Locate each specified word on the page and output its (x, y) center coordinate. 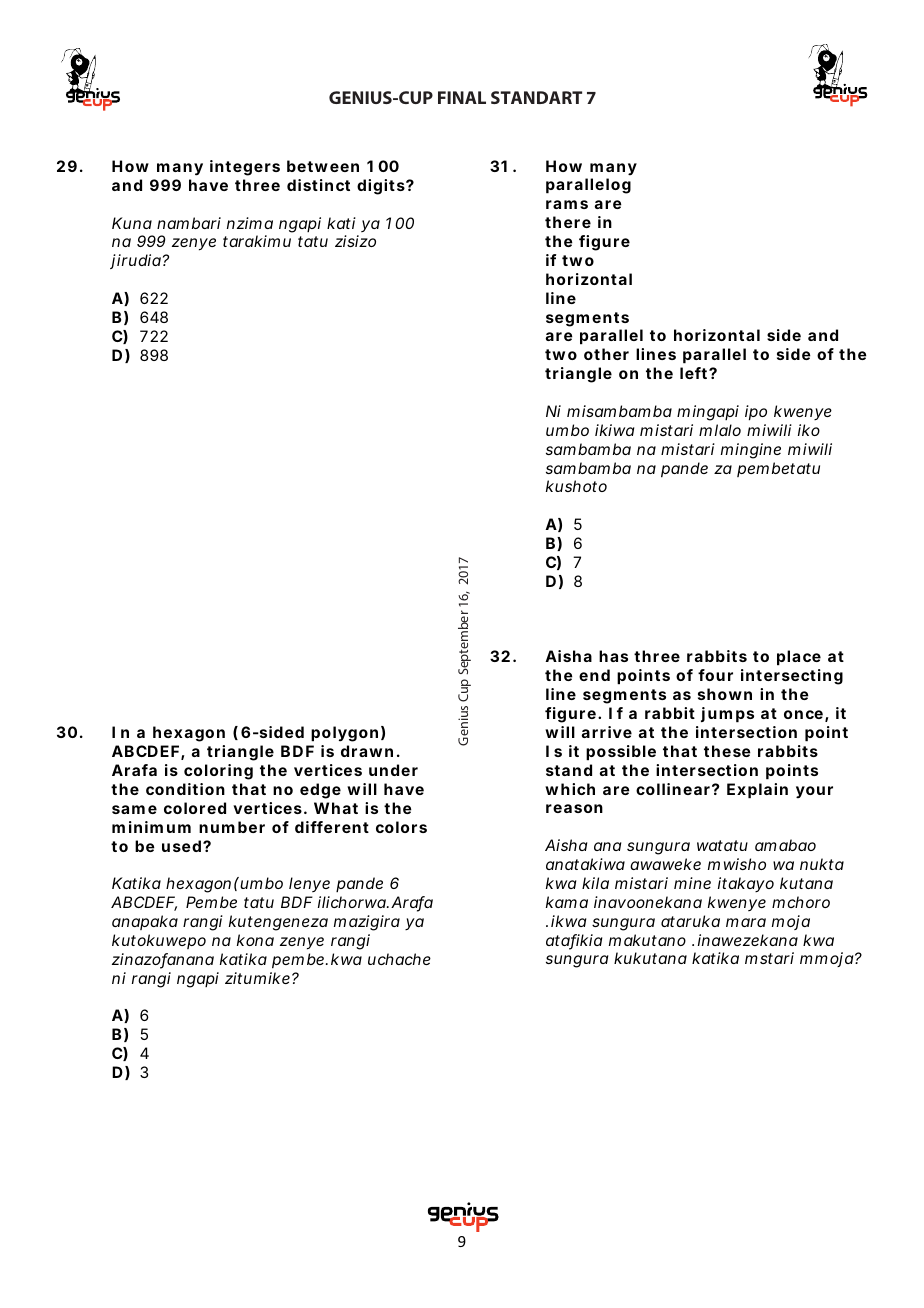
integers (245, 168)
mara (746, 922)
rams (567, 204)
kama (567, 902)
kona (255, 940)
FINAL (462, 97)
